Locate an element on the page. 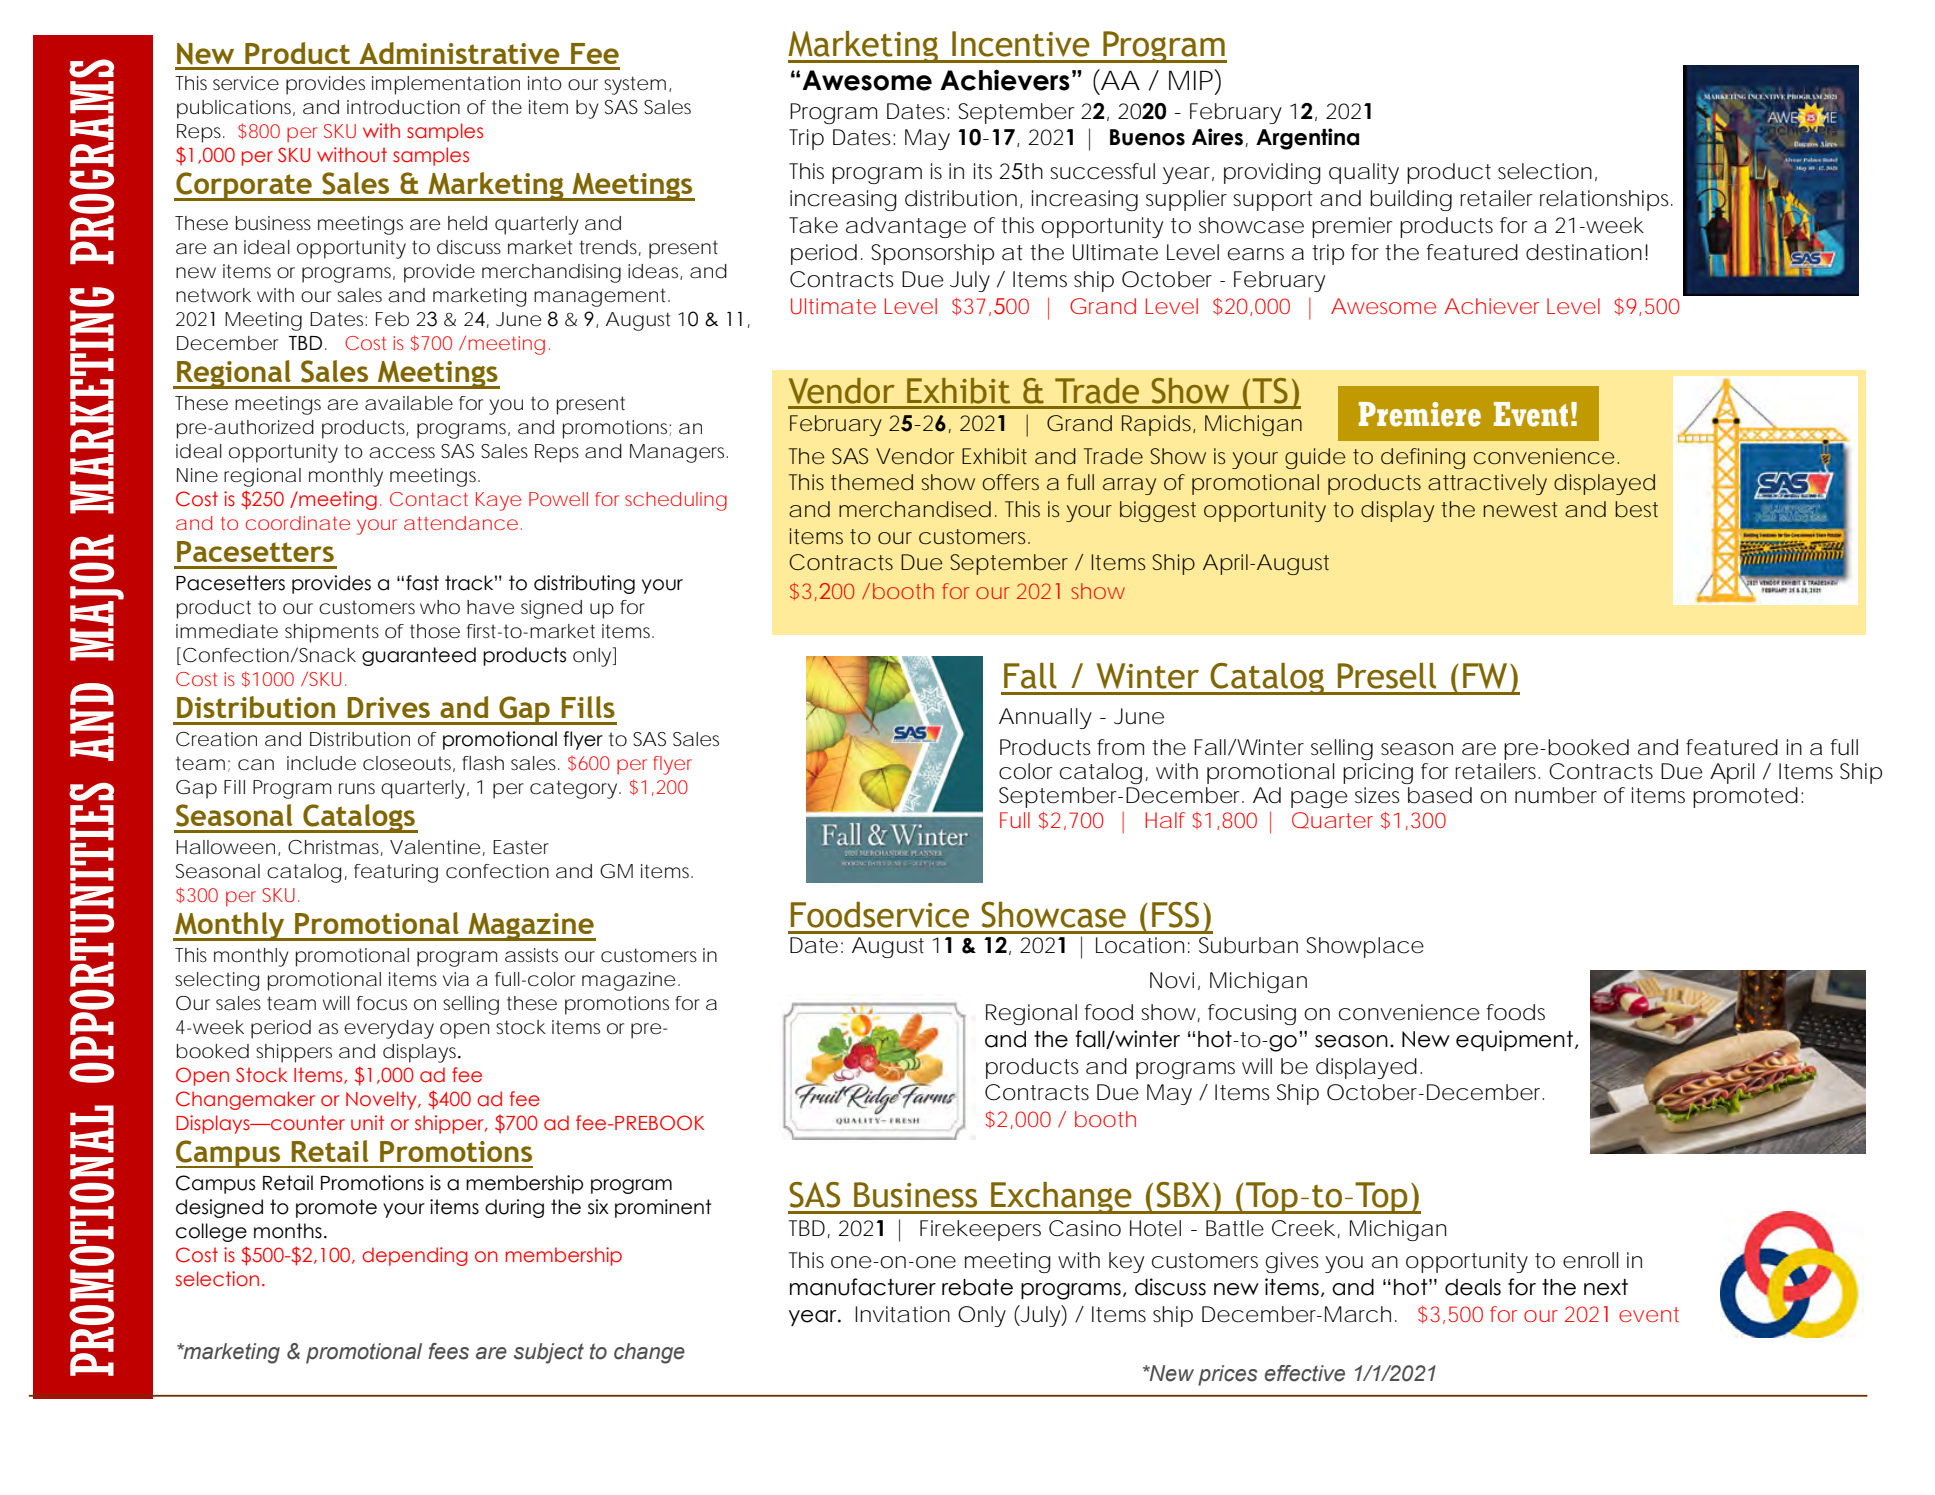 The height and width of the image is (1495, 1935). introduction is located at coordinates (403, 107).
